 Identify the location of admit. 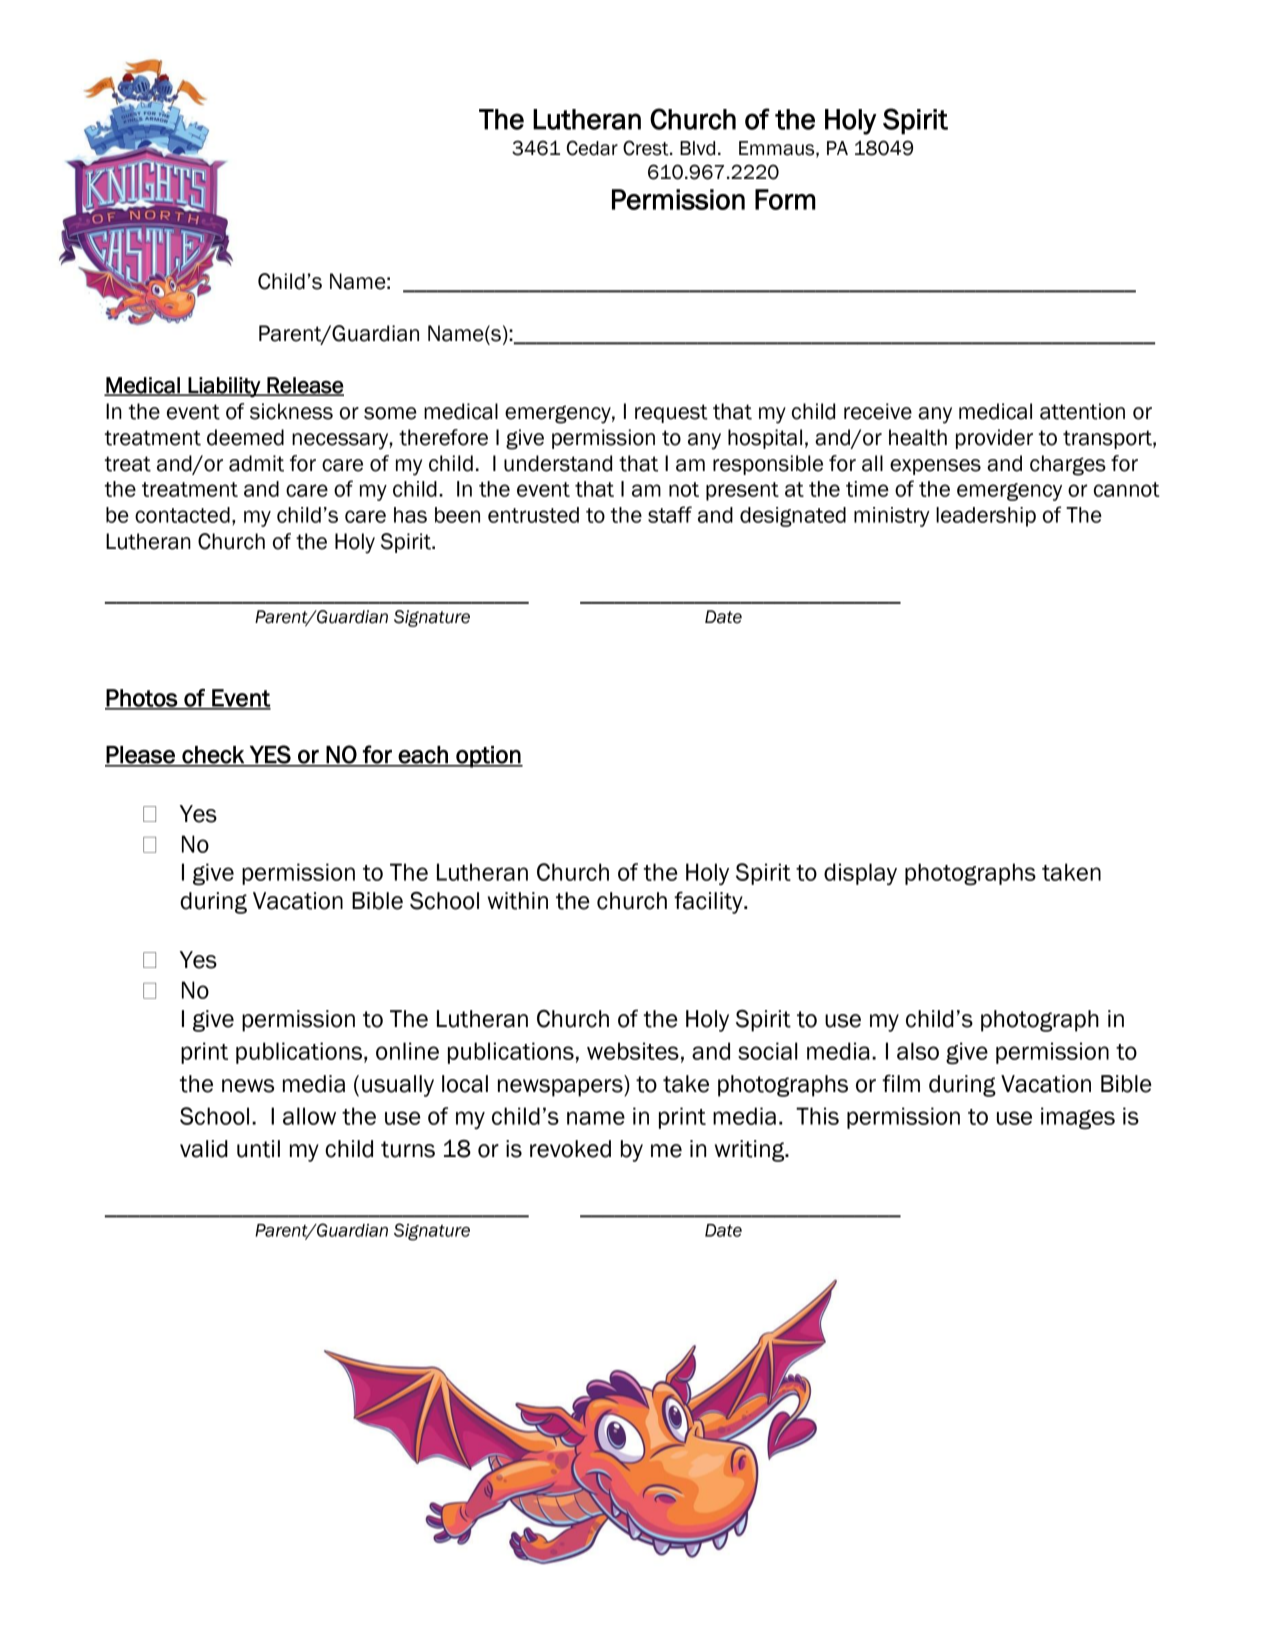
(256, 463).
